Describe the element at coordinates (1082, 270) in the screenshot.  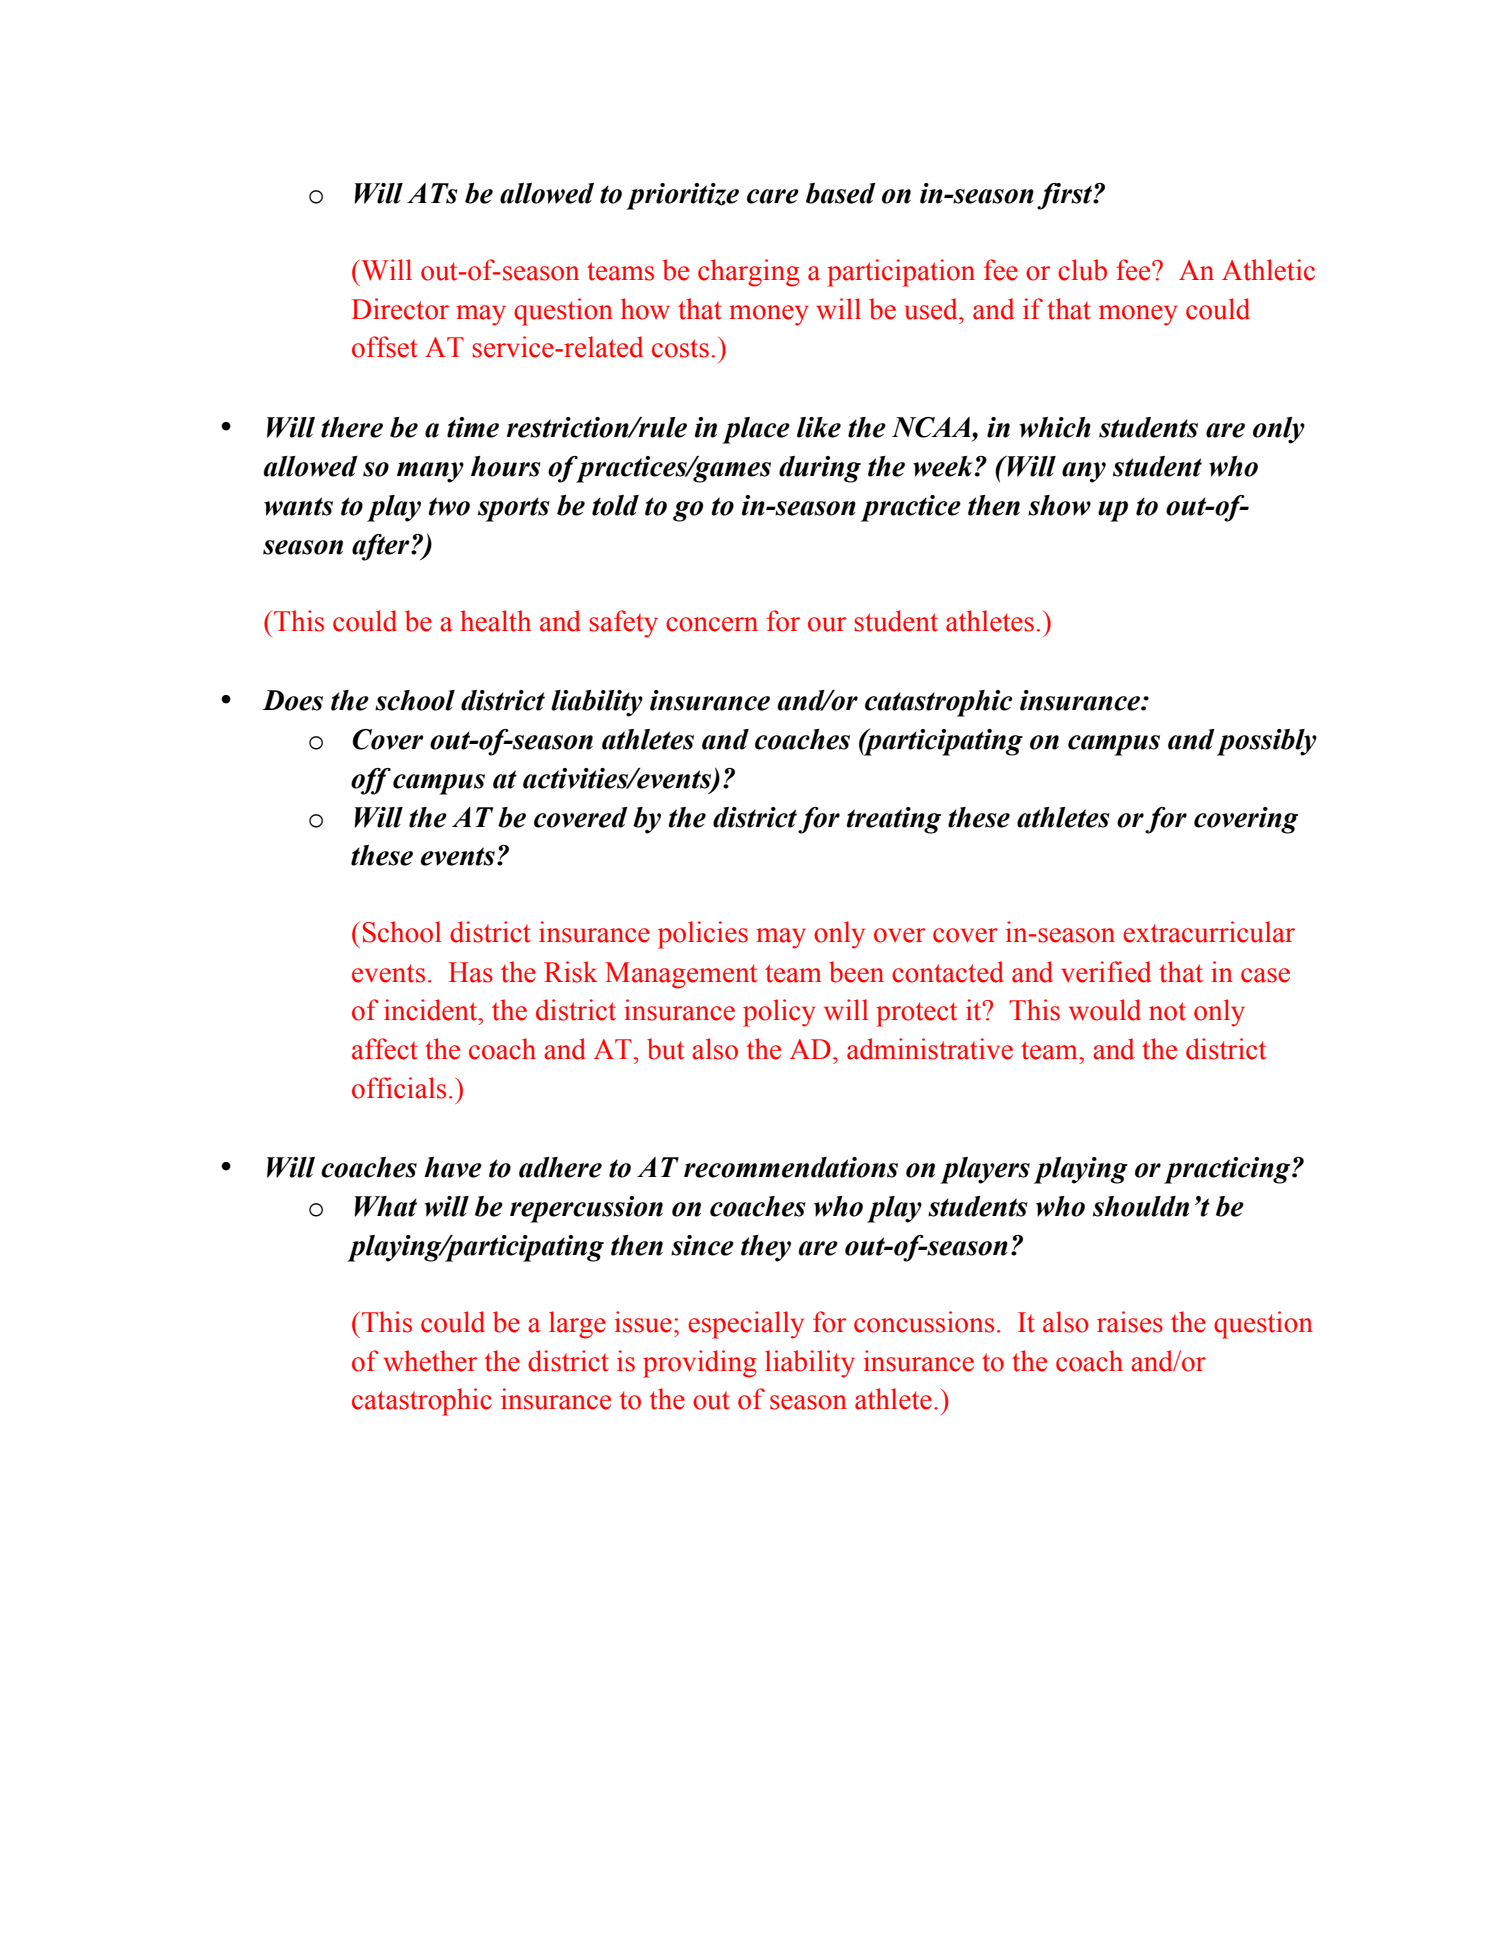
I see `club` at that location.
